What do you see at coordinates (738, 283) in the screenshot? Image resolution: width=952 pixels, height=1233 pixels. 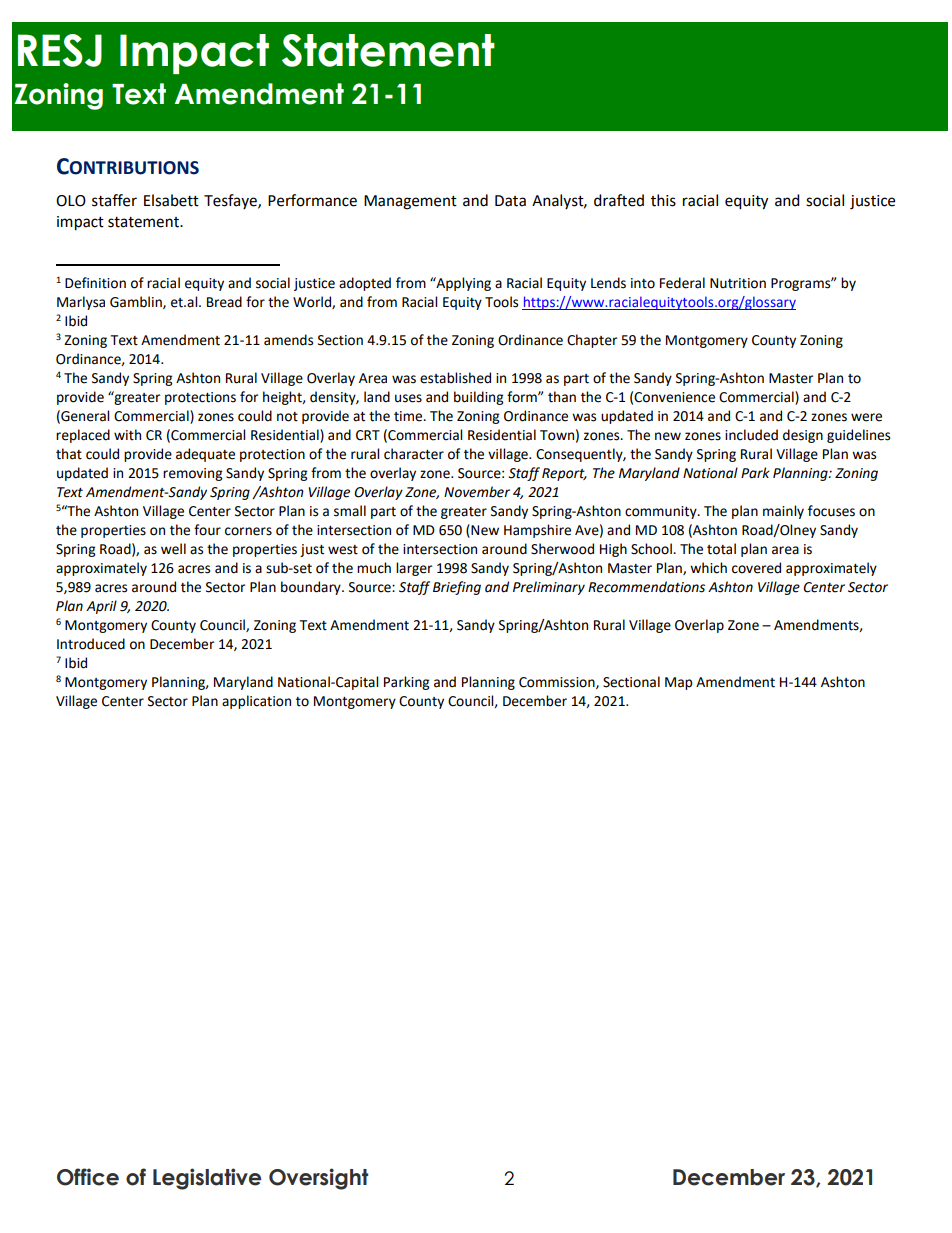 I see `Nutrition` at bounding box center [738, 283].
